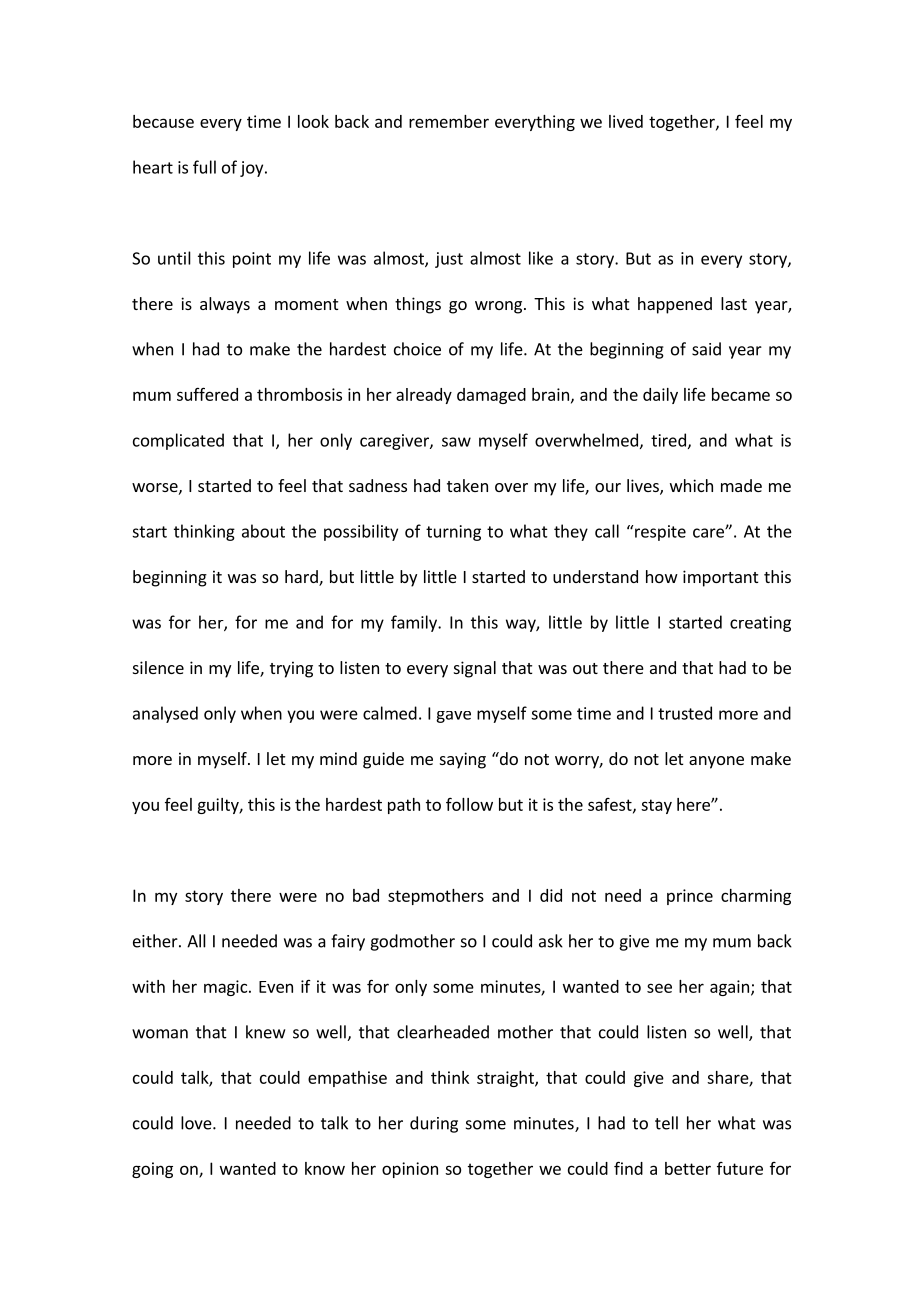  What do you see at coordinates (626, 121) in the document?
I see `lived` at bounding box center [626, 121].
